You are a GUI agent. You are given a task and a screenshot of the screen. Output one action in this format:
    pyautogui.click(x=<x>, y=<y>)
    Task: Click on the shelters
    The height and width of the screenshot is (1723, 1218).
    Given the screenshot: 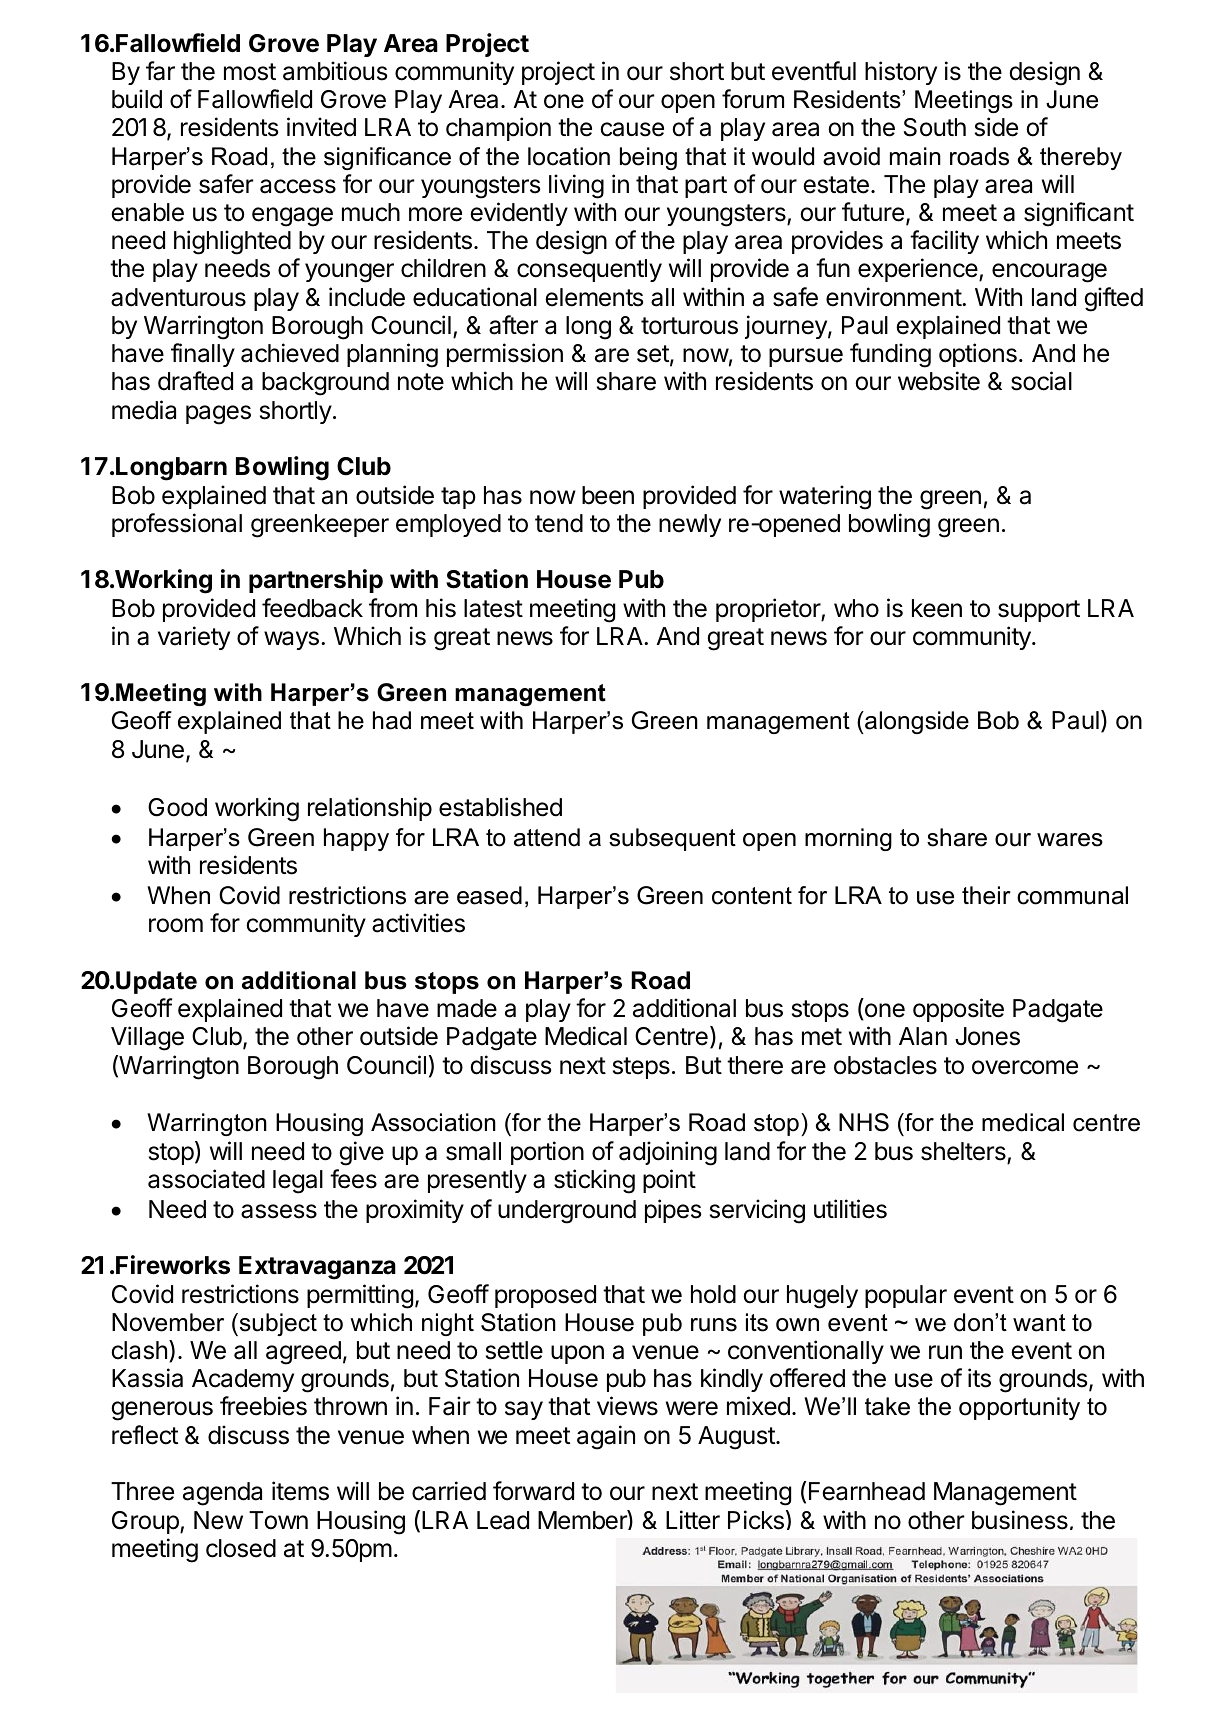 What is the action you would take?
    pyautogui.click(x=963, y=1151)
